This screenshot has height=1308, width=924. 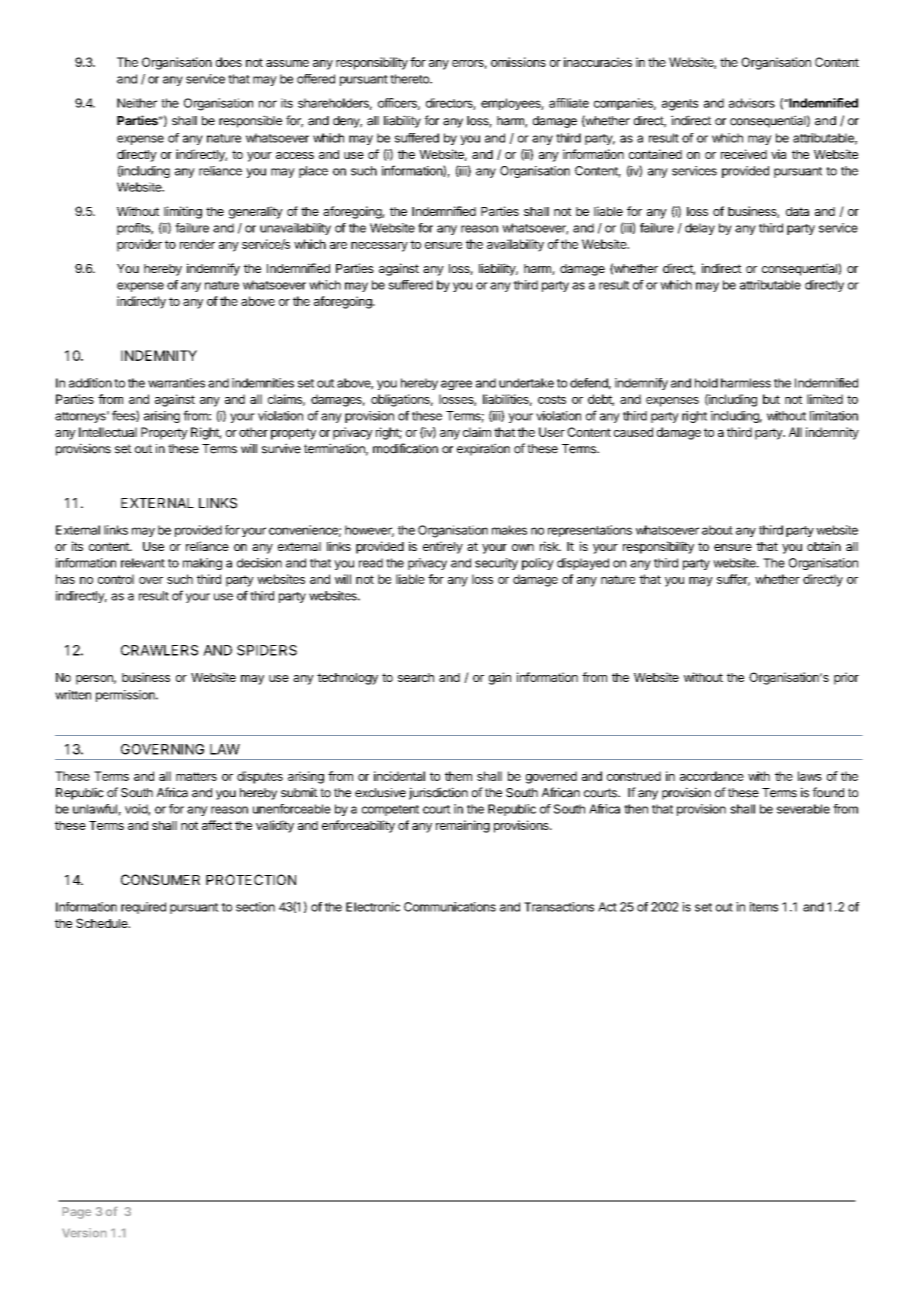 I want to click on affect, so click(x=217, y=825).
